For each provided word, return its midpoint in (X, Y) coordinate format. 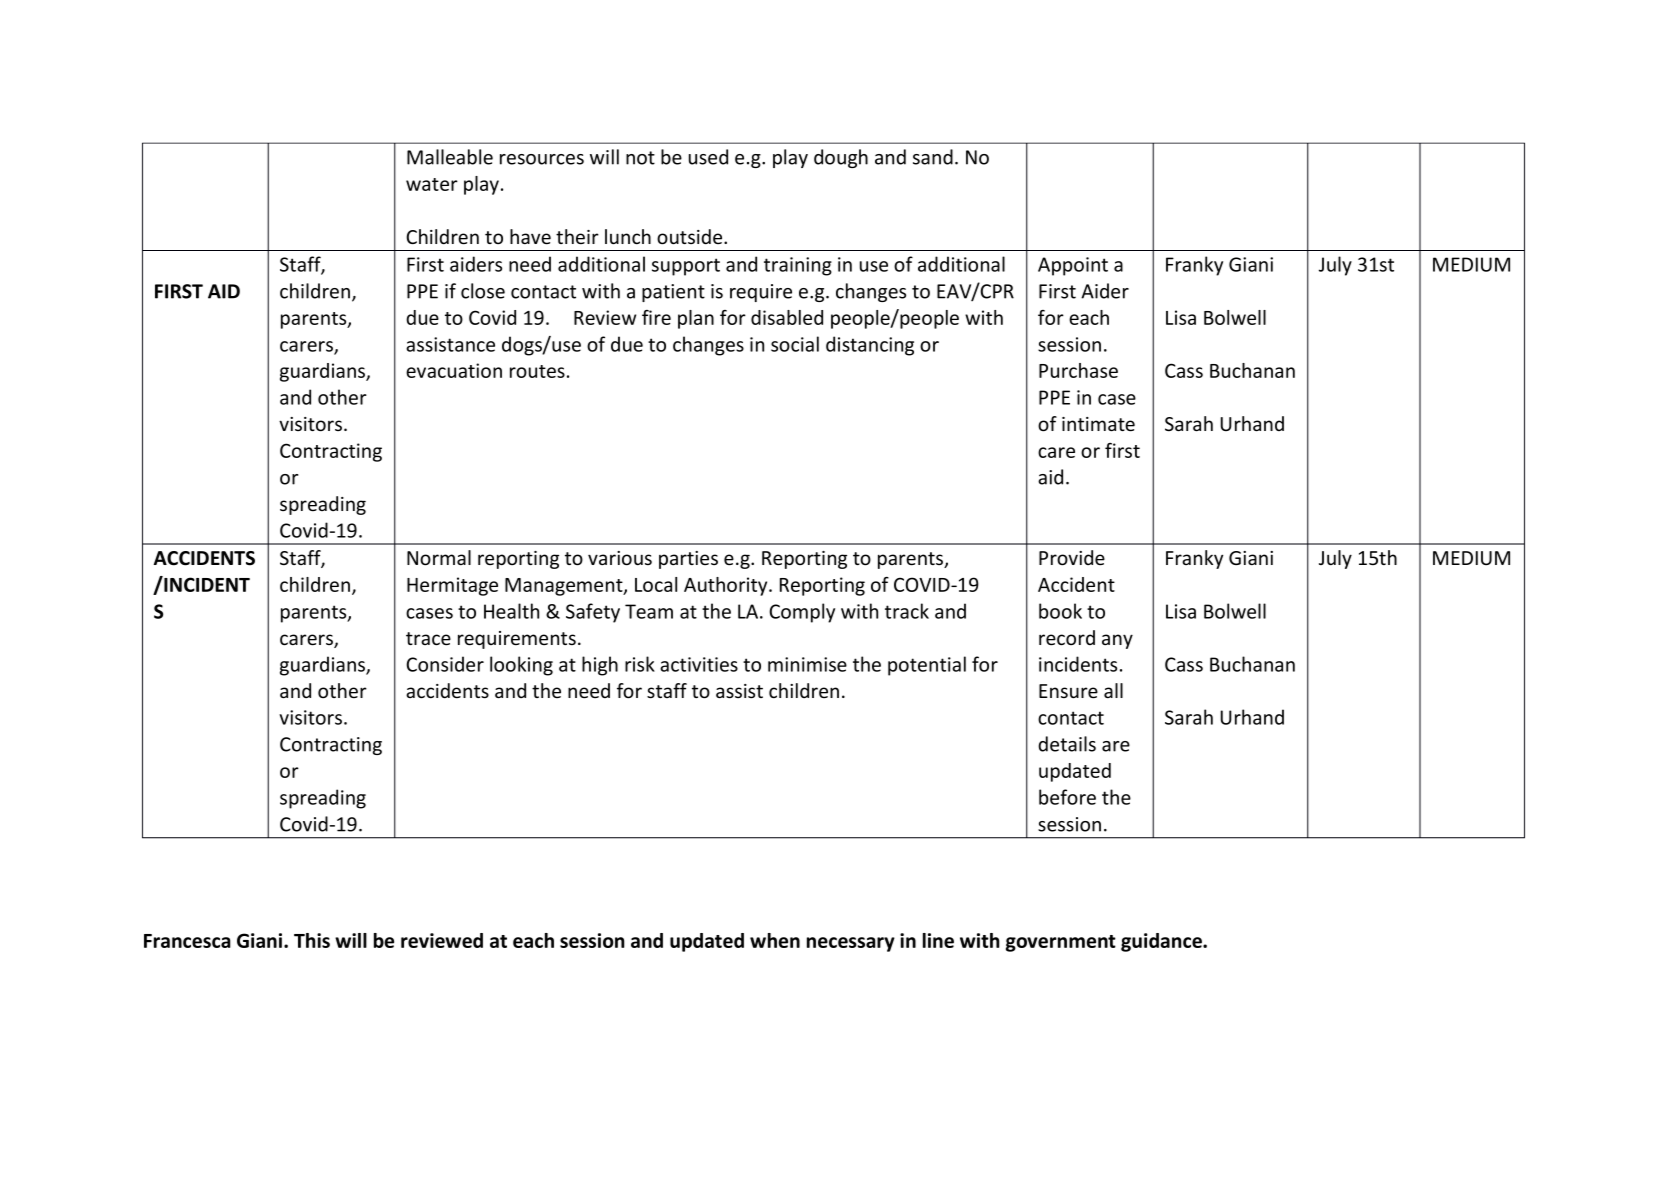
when (775, 940)
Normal (439, 558)
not (640, 158)
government (1061, 943)
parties (688, 560)
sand (933, 157)
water (432, 184)
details (1067, 744)
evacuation (454, 370)
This (312, 940)
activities (699, 664)
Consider (445, 664)
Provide (1072, 558)
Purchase (1078, 370)
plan (696, 319)
